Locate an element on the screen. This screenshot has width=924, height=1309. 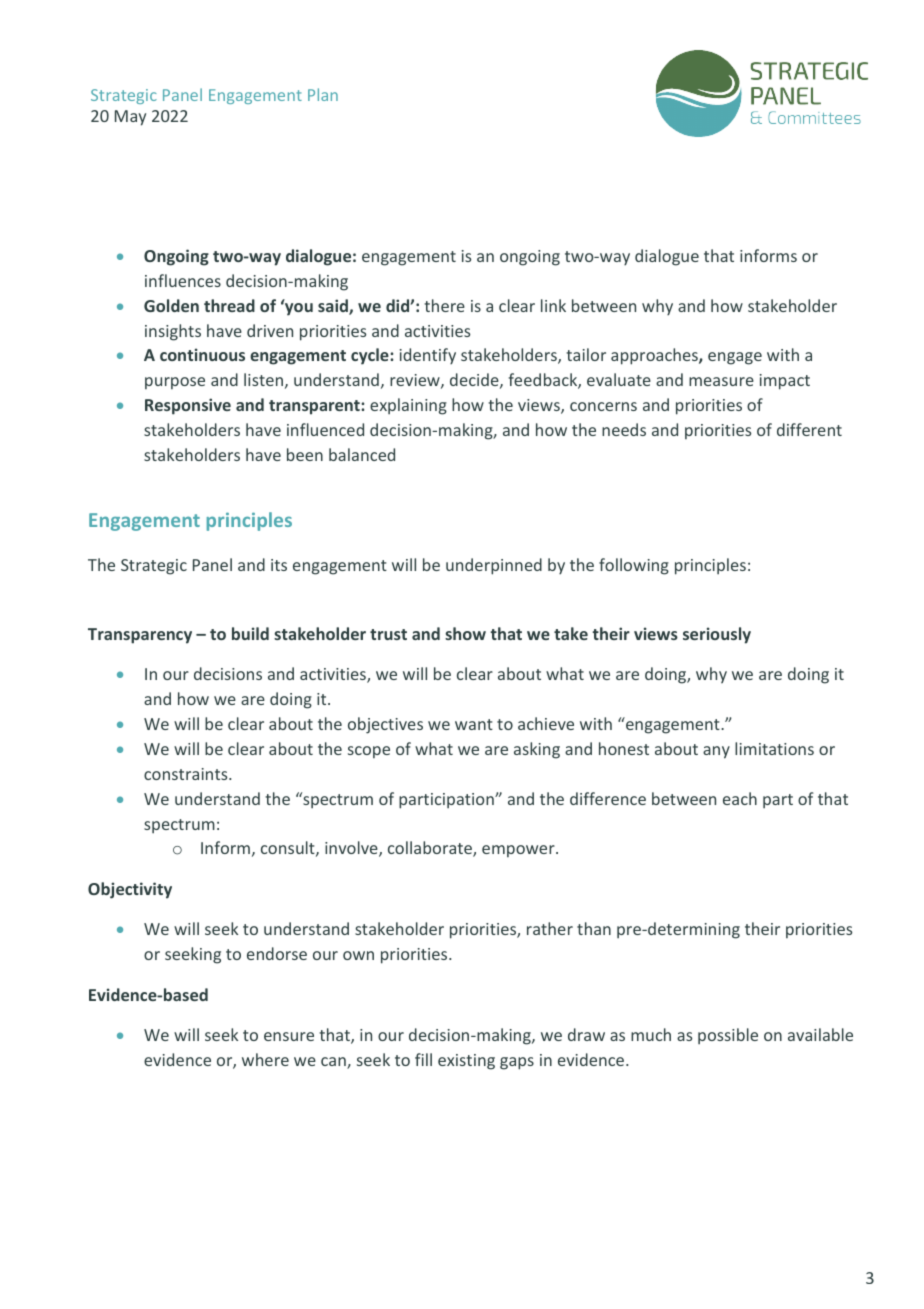
May is located at coordinates (130, 118).
